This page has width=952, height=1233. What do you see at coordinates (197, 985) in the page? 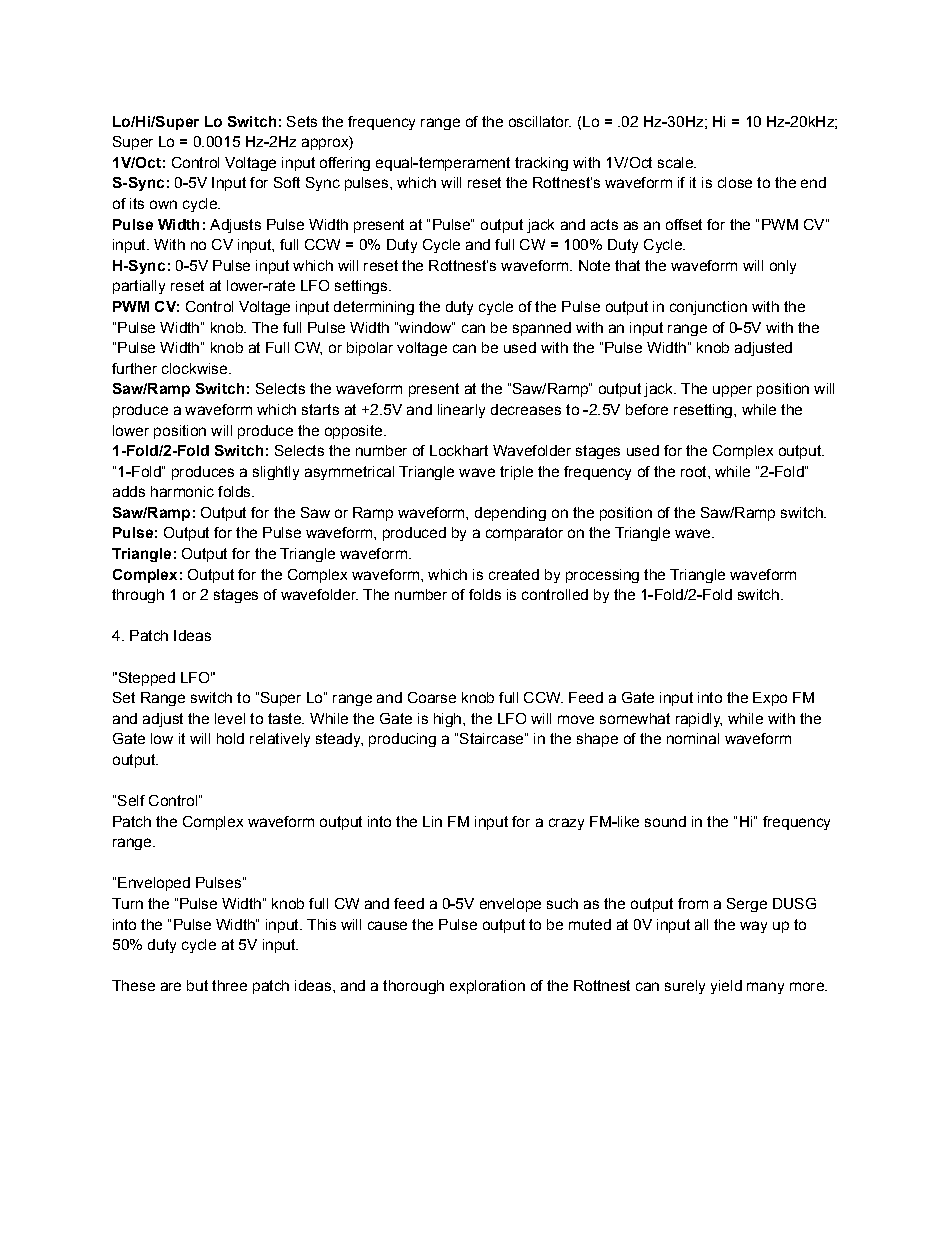
I see `but` at bounding box center [197, 985].
